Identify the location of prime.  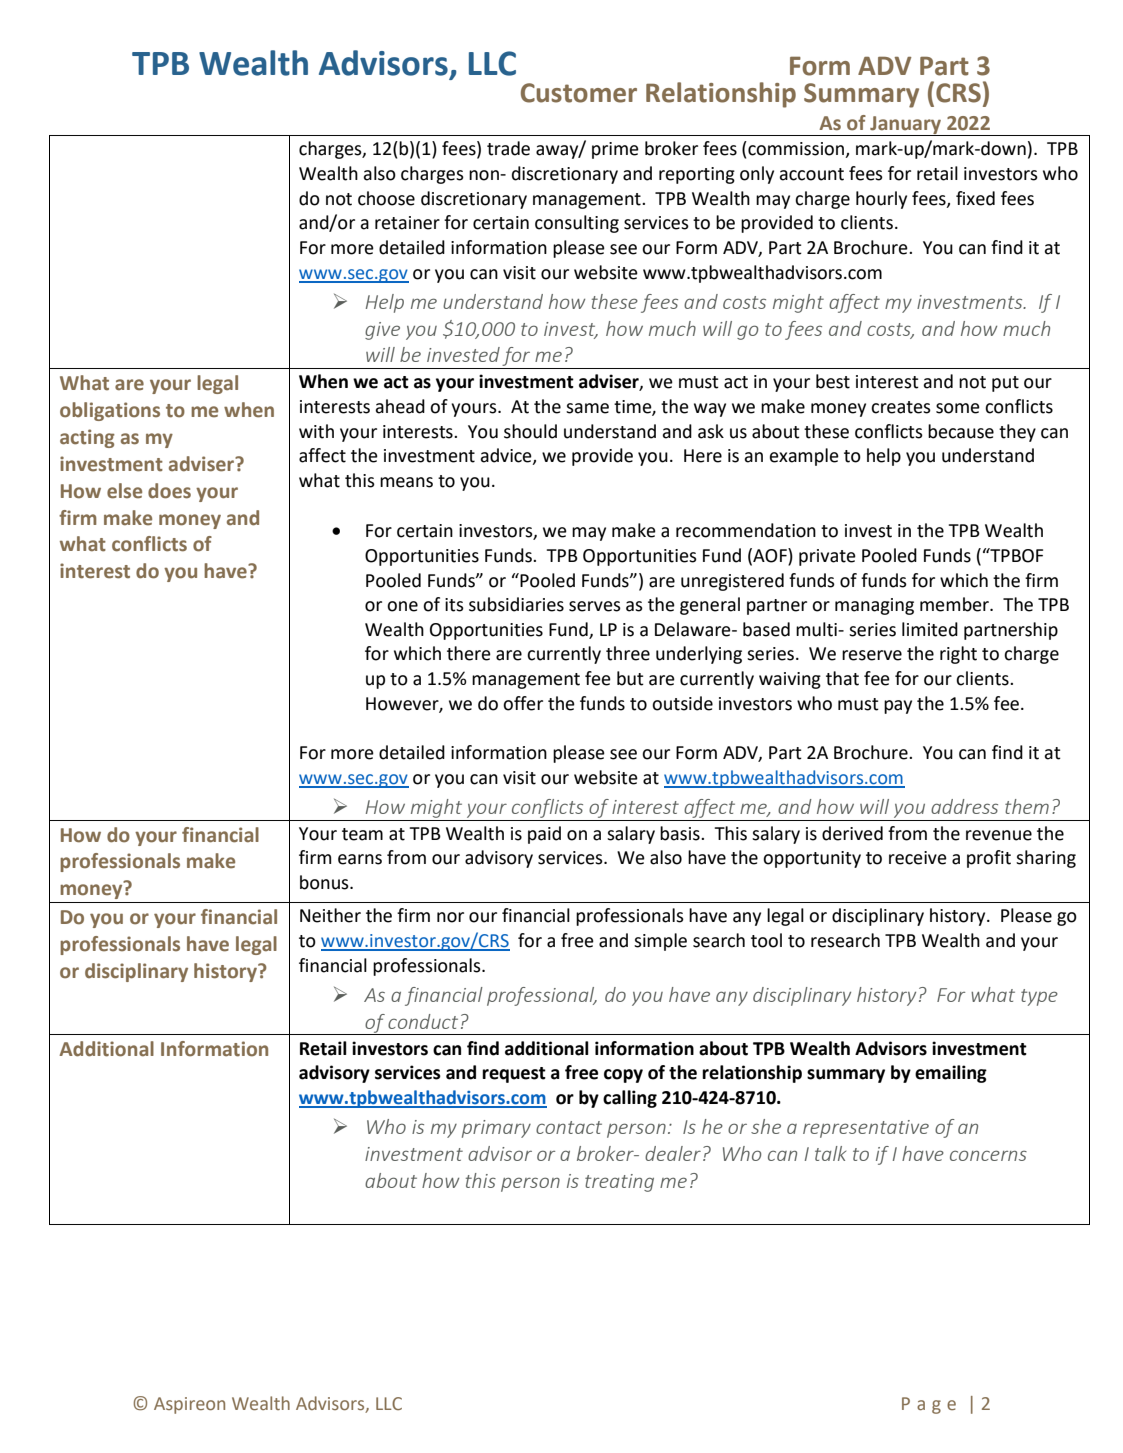
(615, 150).
